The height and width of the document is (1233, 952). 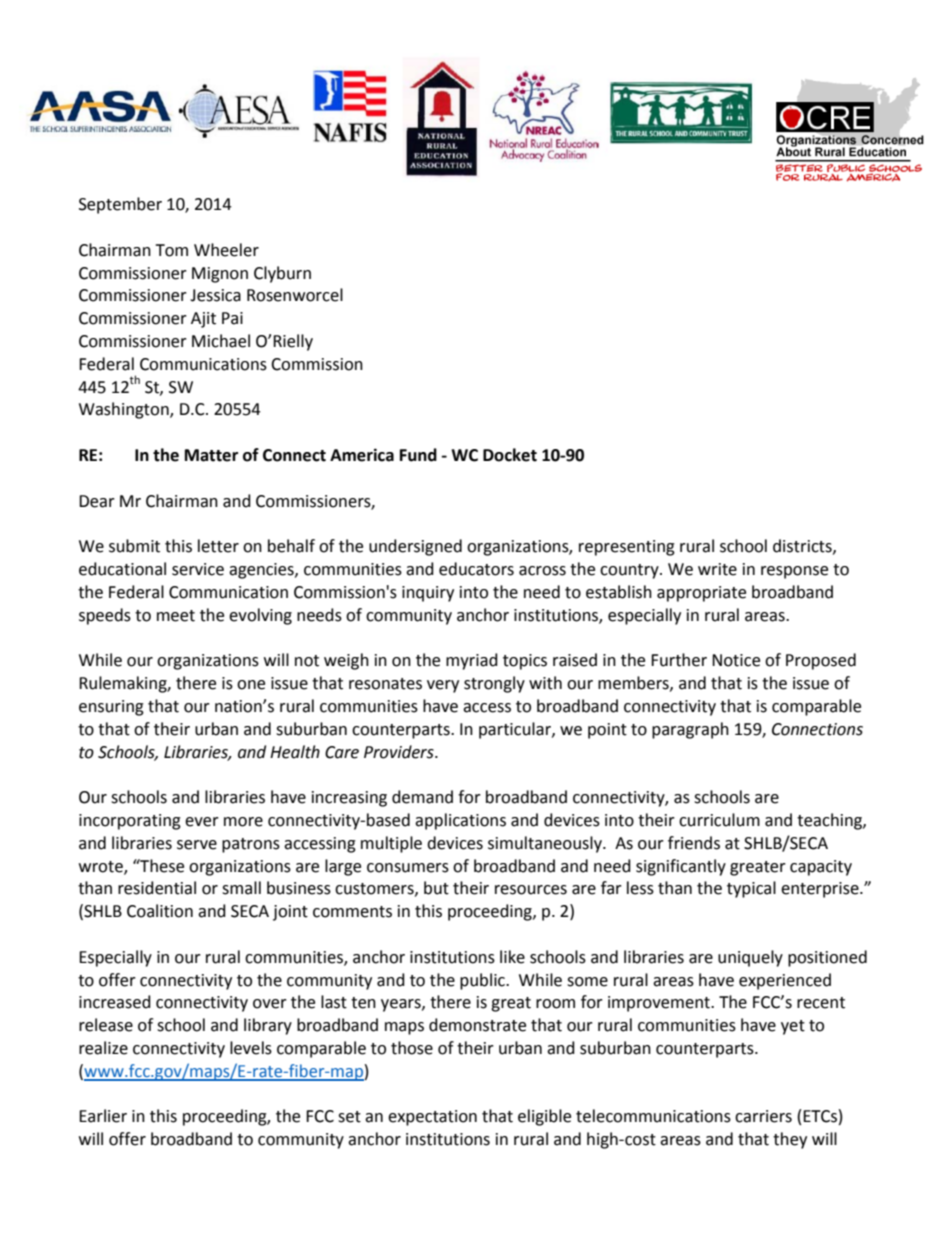 What do you see at coordinates (736, 660) in the document?
I see `Notice` at bounding box center [736, 660].
